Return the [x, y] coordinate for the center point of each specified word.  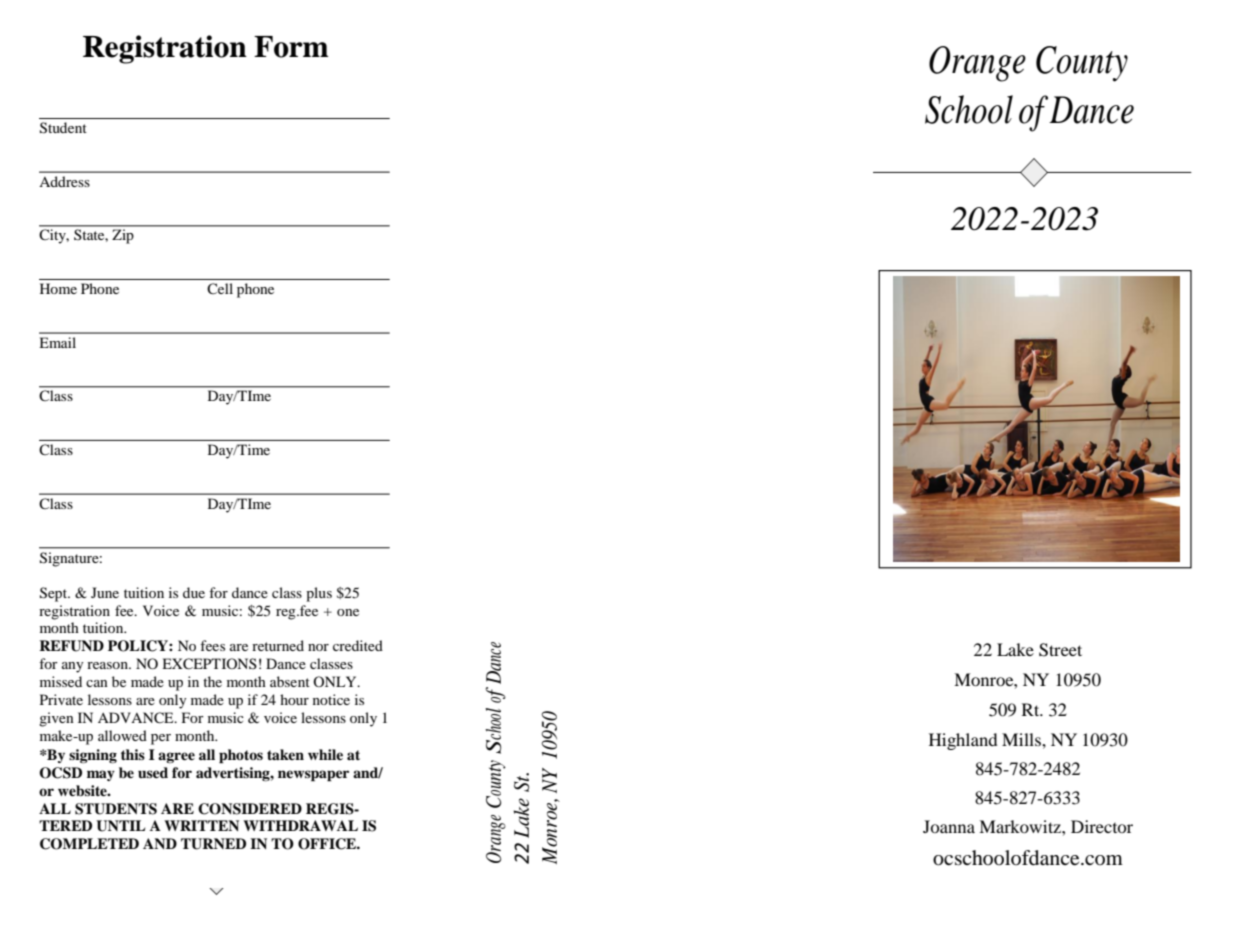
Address [64, 181]
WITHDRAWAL [300, 825]
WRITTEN [201, 825]
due [194, 592]
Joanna [949, 826]
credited [358, 645]
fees [212, 645]
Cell [220, 288]
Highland [963, 741]
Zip [122, 237]
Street [1060, 650]
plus [319, 594]
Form [291, 47]
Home [58, 288]
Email [57, 342]
